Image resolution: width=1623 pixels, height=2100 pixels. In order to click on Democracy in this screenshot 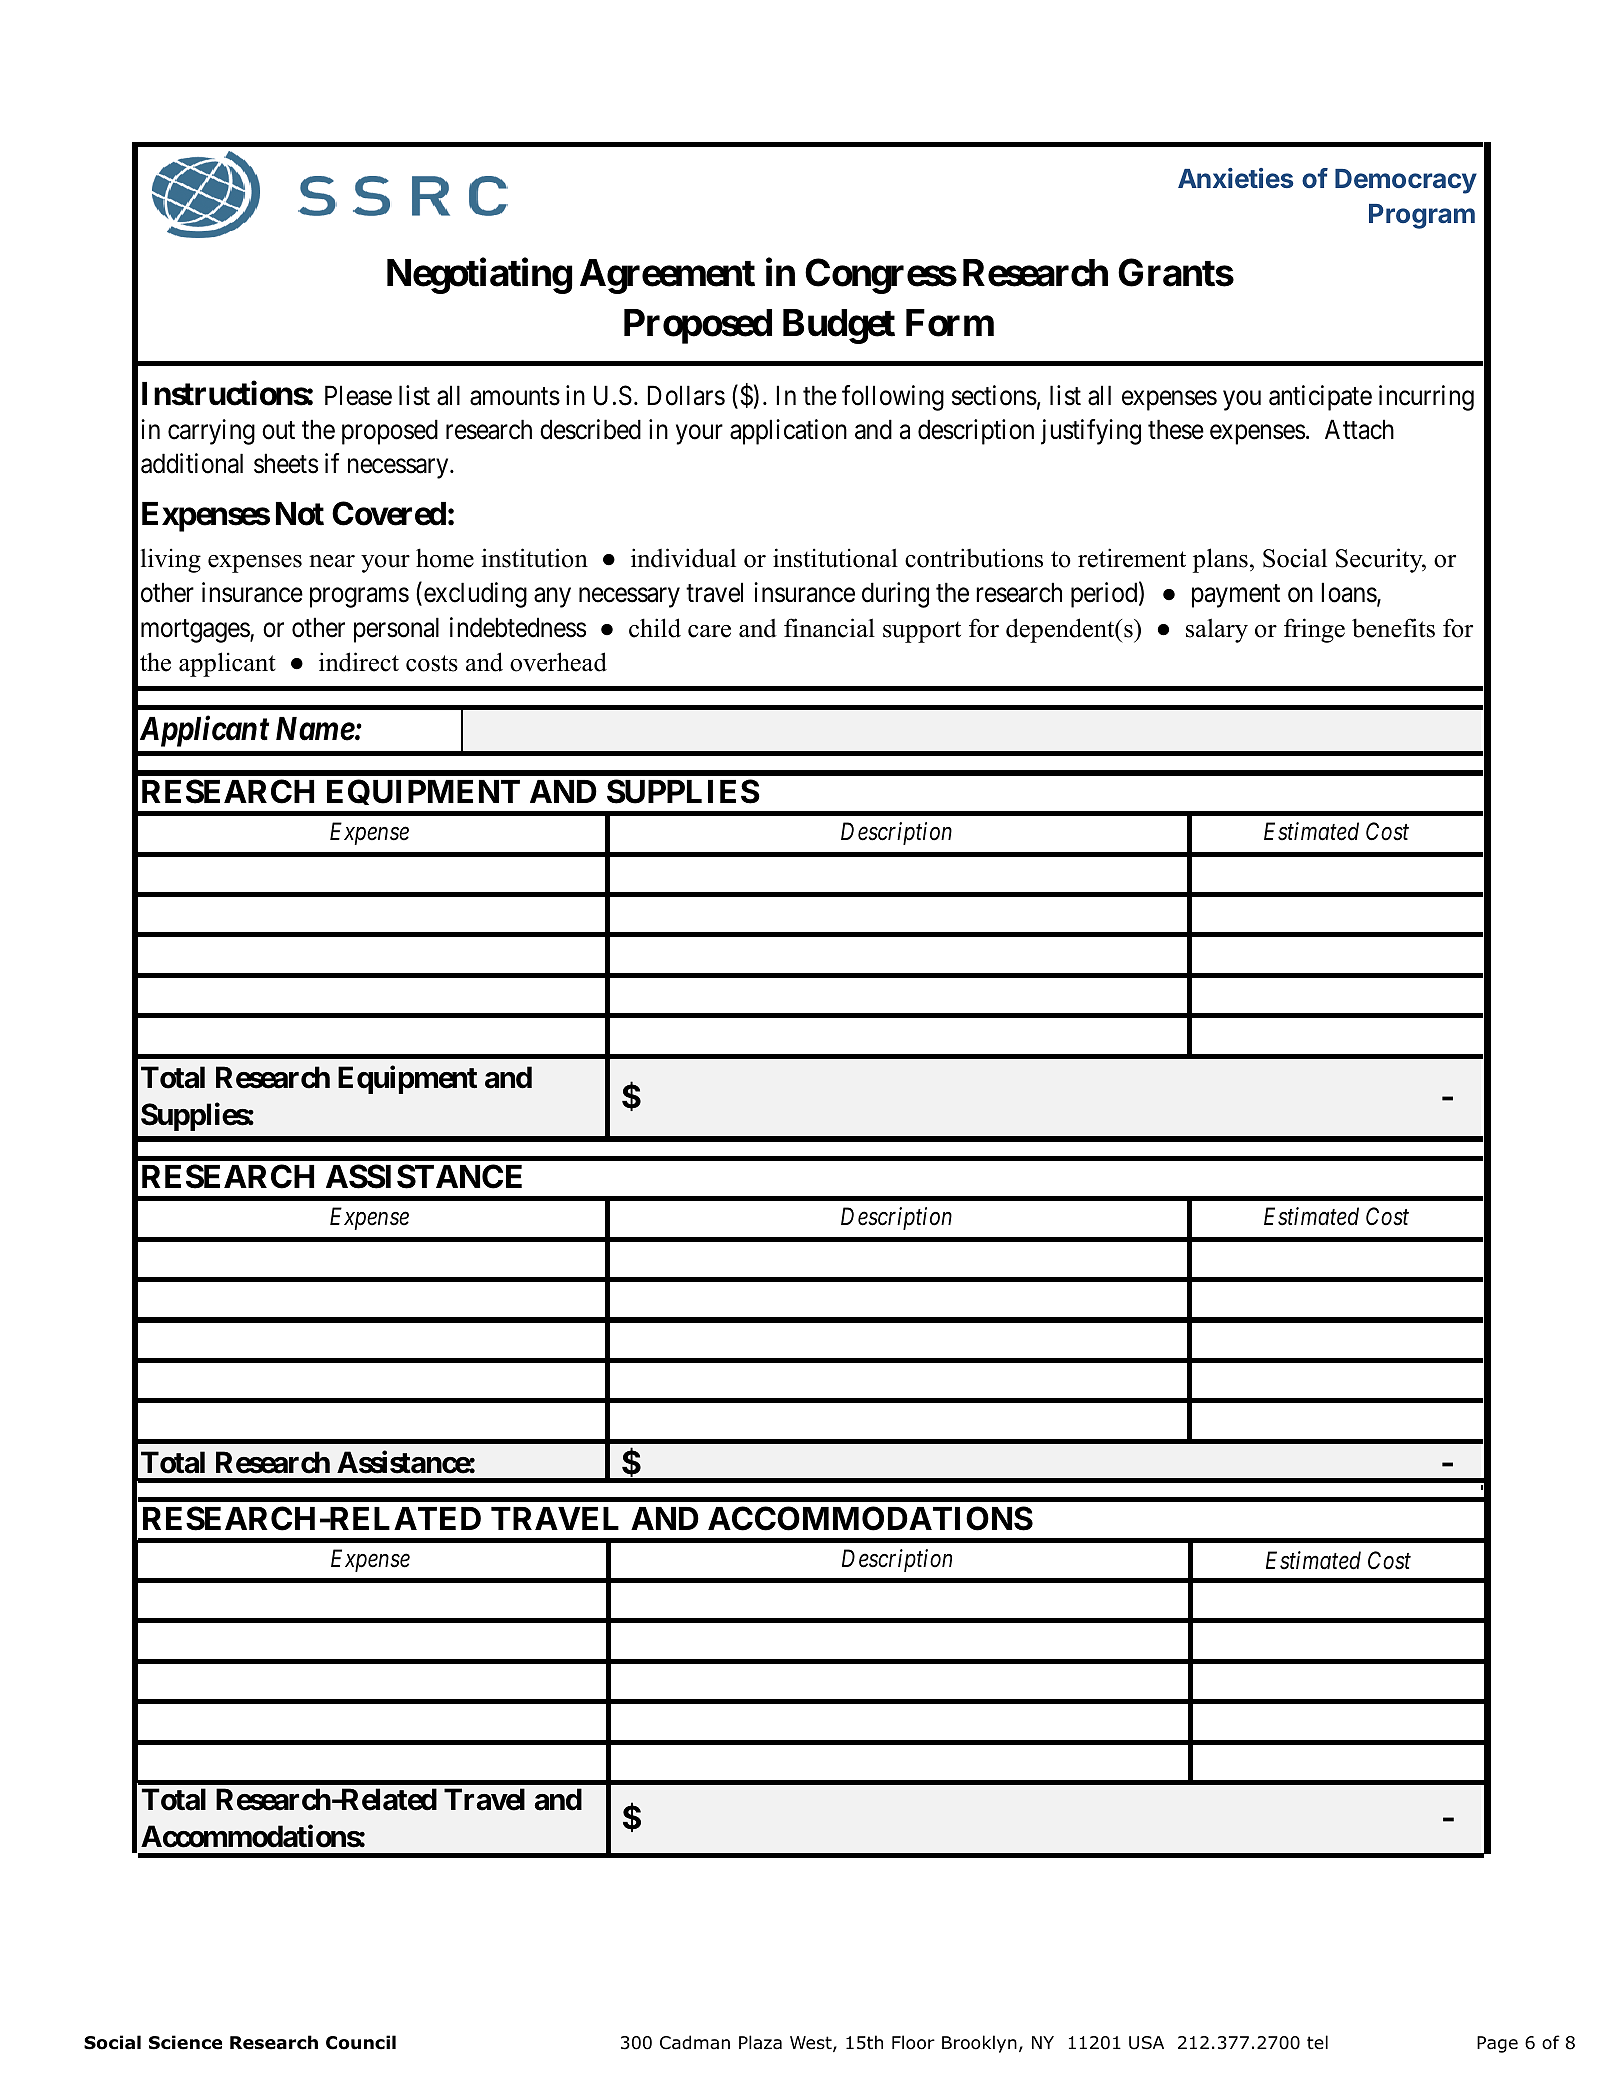, I will do `click(1406, 181)`.
